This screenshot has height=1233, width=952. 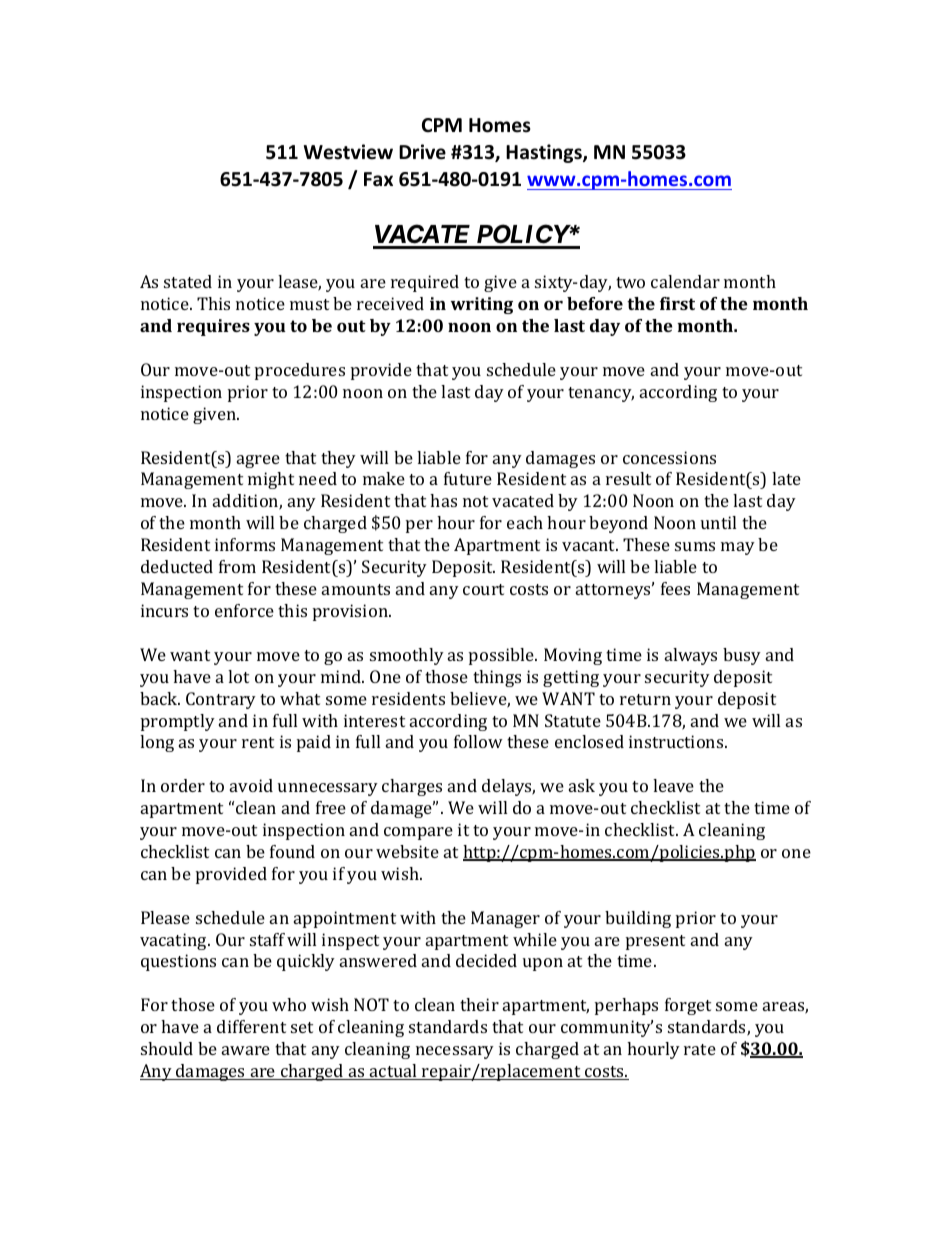 I want to click on rate, so click(x=700, y=1049).
